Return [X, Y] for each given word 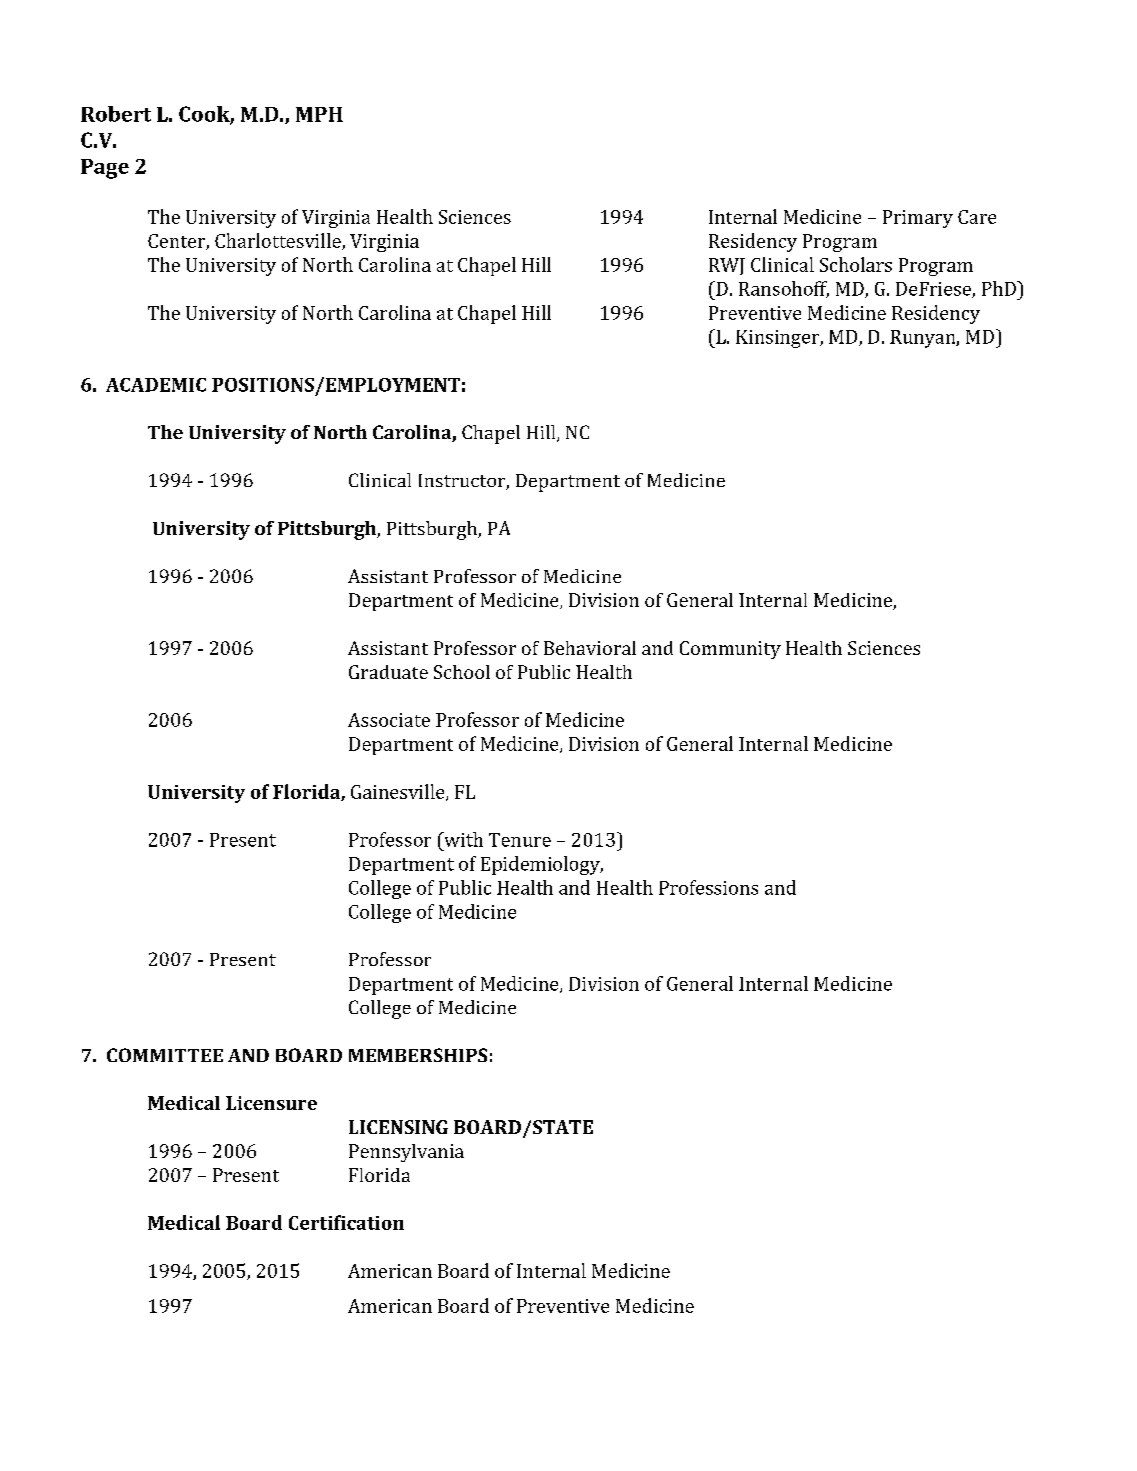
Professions [708, 887]
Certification [346, 1222]
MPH [319, 114]
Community [730, 650]
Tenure [520, 840]
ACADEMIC [156, 385]
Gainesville [399, 792]
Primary [918, 219]
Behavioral [590, 648]
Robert [116, 114]
